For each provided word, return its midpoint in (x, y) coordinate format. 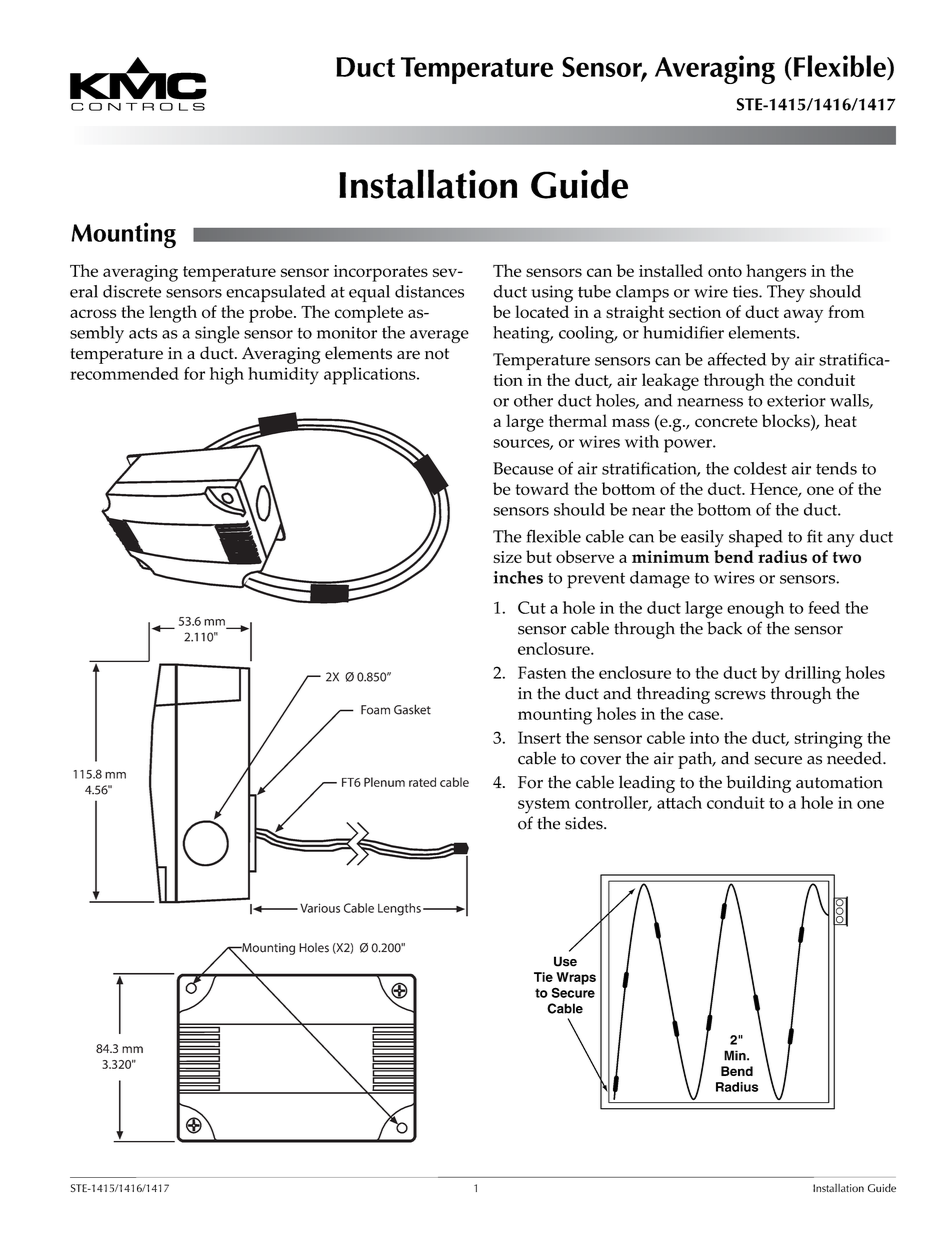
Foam (375, 710)
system (544, 806)
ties (746, 291)
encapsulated (276, 293)
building (758, 784)
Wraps (576, 978)
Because (523, 468)
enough (755, 610)
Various (320, 908)
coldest (760, 468)
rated (422, 782)
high (227, 376)
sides (585, 823)
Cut (532, 607)
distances (429, 291)
